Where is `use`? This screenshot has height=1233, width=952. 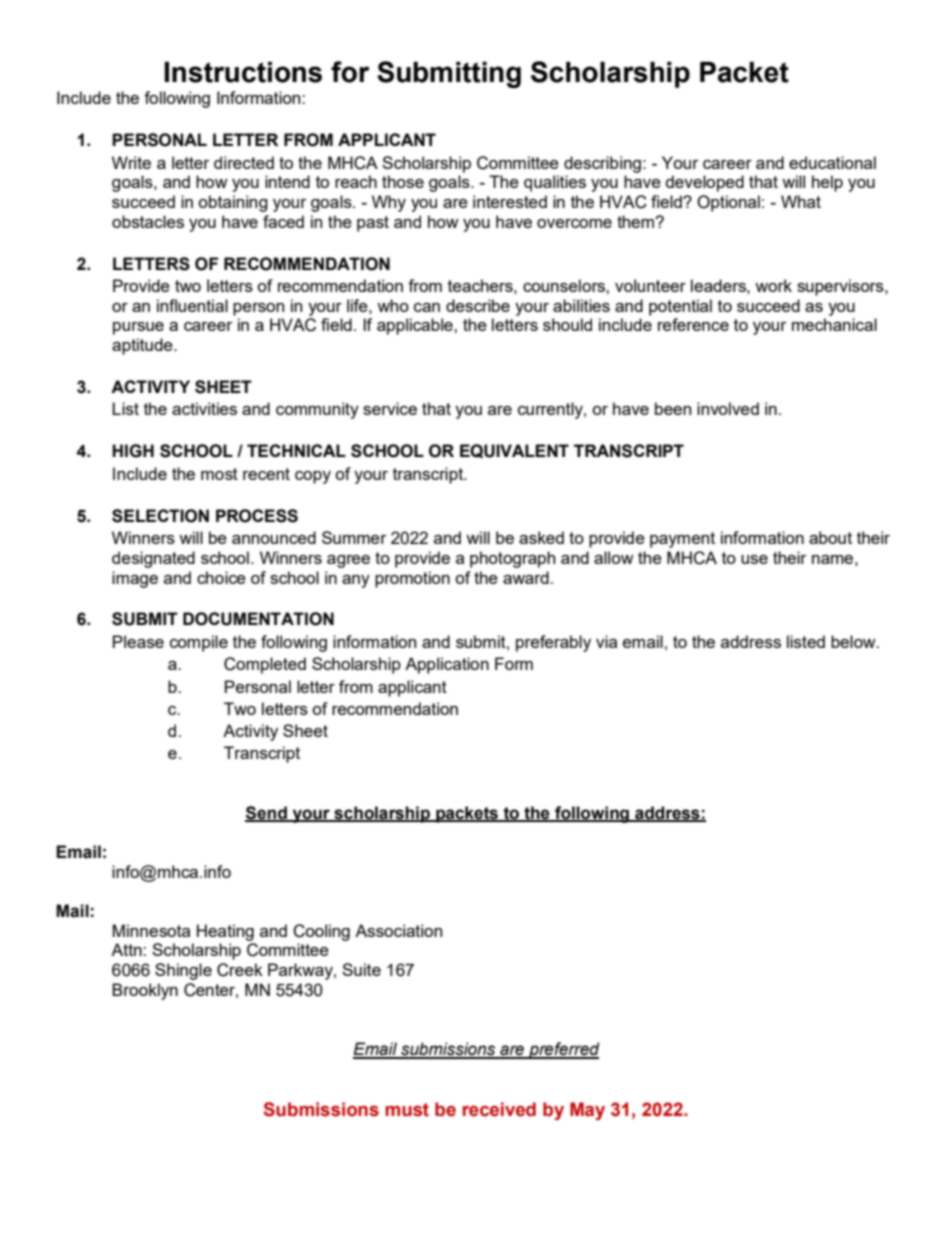
use is located at coordinates (754, 559).
